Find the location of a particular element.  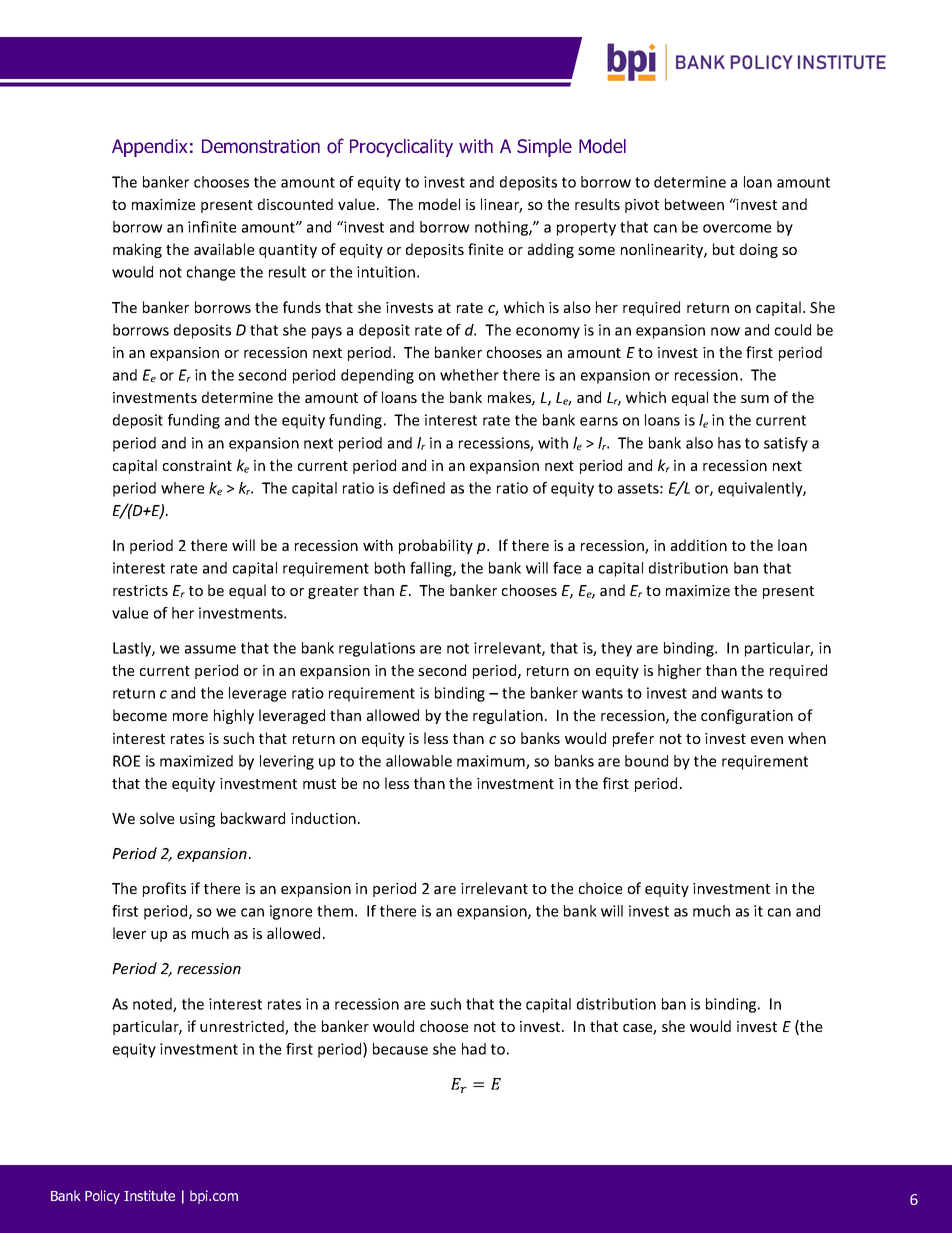

Appendix is located at coordinates (149, 148).
